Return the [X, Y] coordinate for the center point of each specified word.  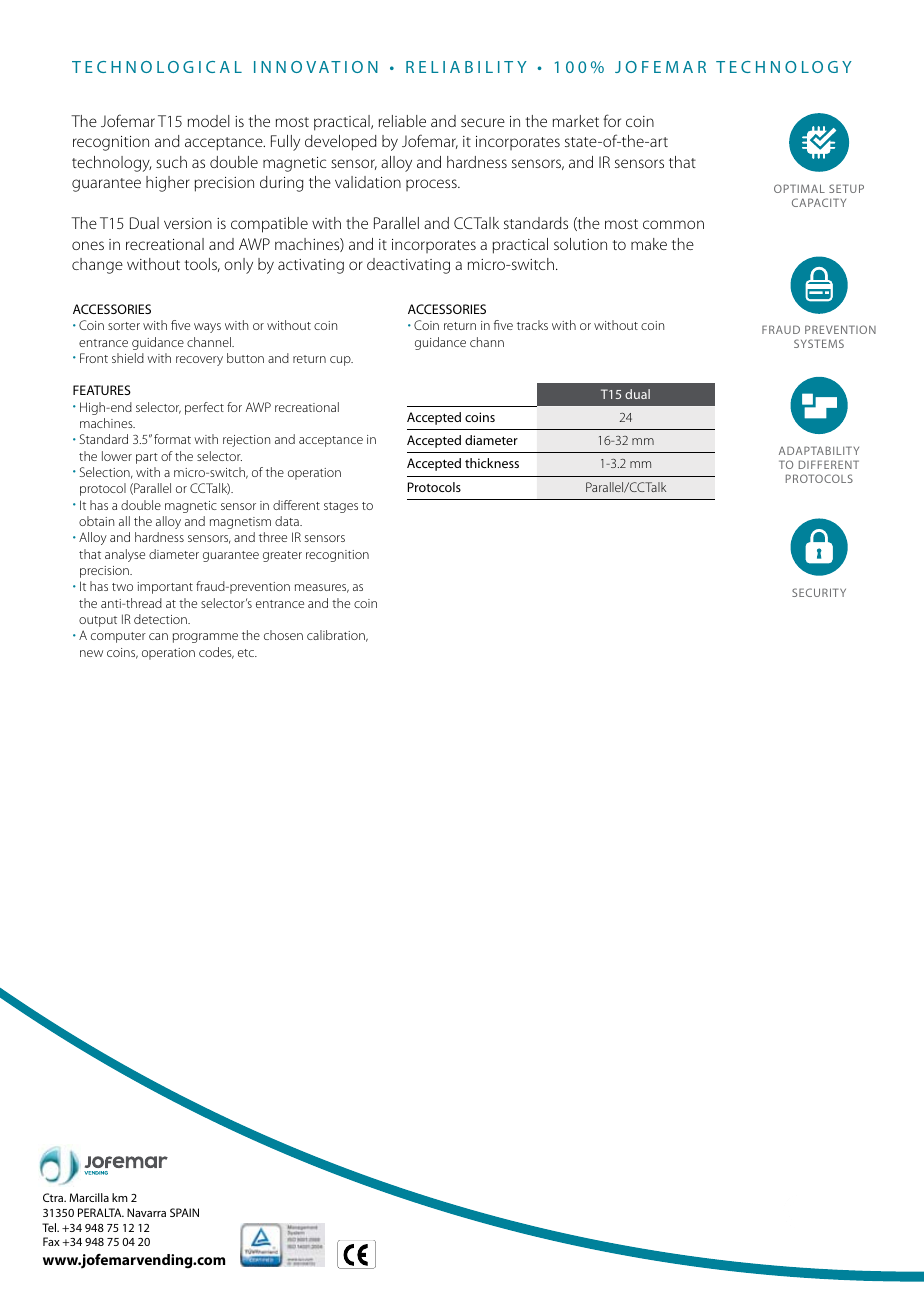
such [171, 162]
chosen [283, 635]
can [158, 636]
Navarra [146, 1212]
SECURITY [819, 592]
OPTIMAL [799, 188]
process [432, 185]
